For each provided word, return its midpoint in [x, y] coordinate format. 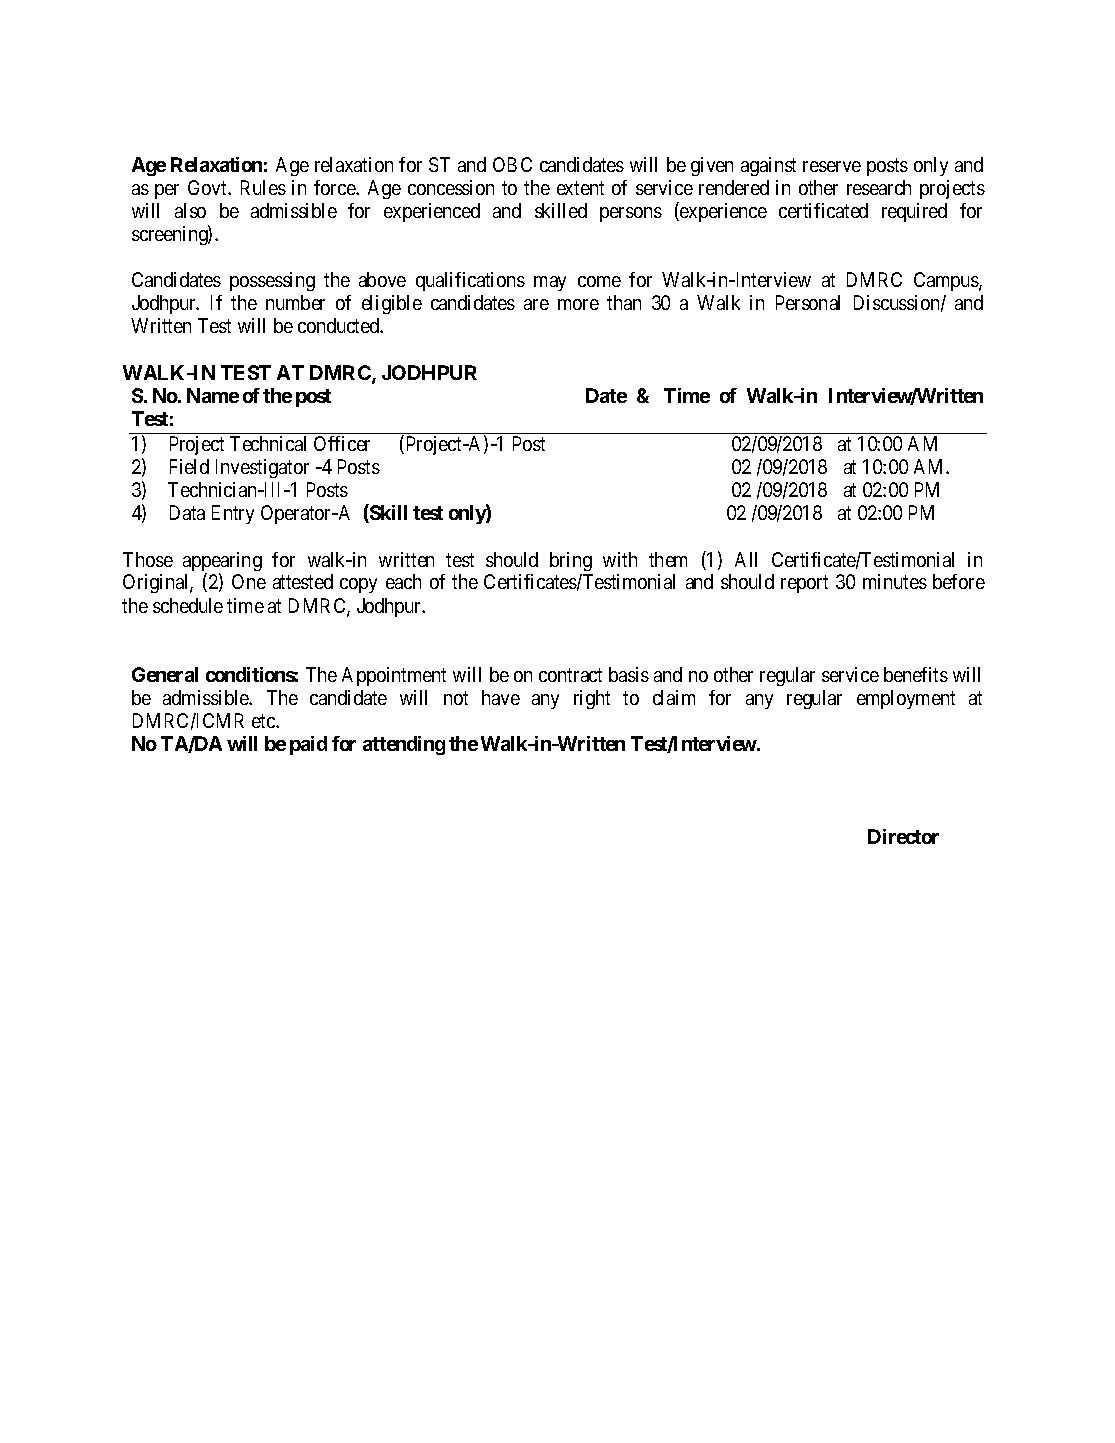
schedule [188, 605]
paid [308, 745]
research [879, 187]
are [536, 304]
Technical [268, 443]
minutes [895, 581]
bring [571, 561]
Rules [263, 187]
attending [404, 745]
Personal [808, 302]
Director [903, 836]
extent [580, 188]
